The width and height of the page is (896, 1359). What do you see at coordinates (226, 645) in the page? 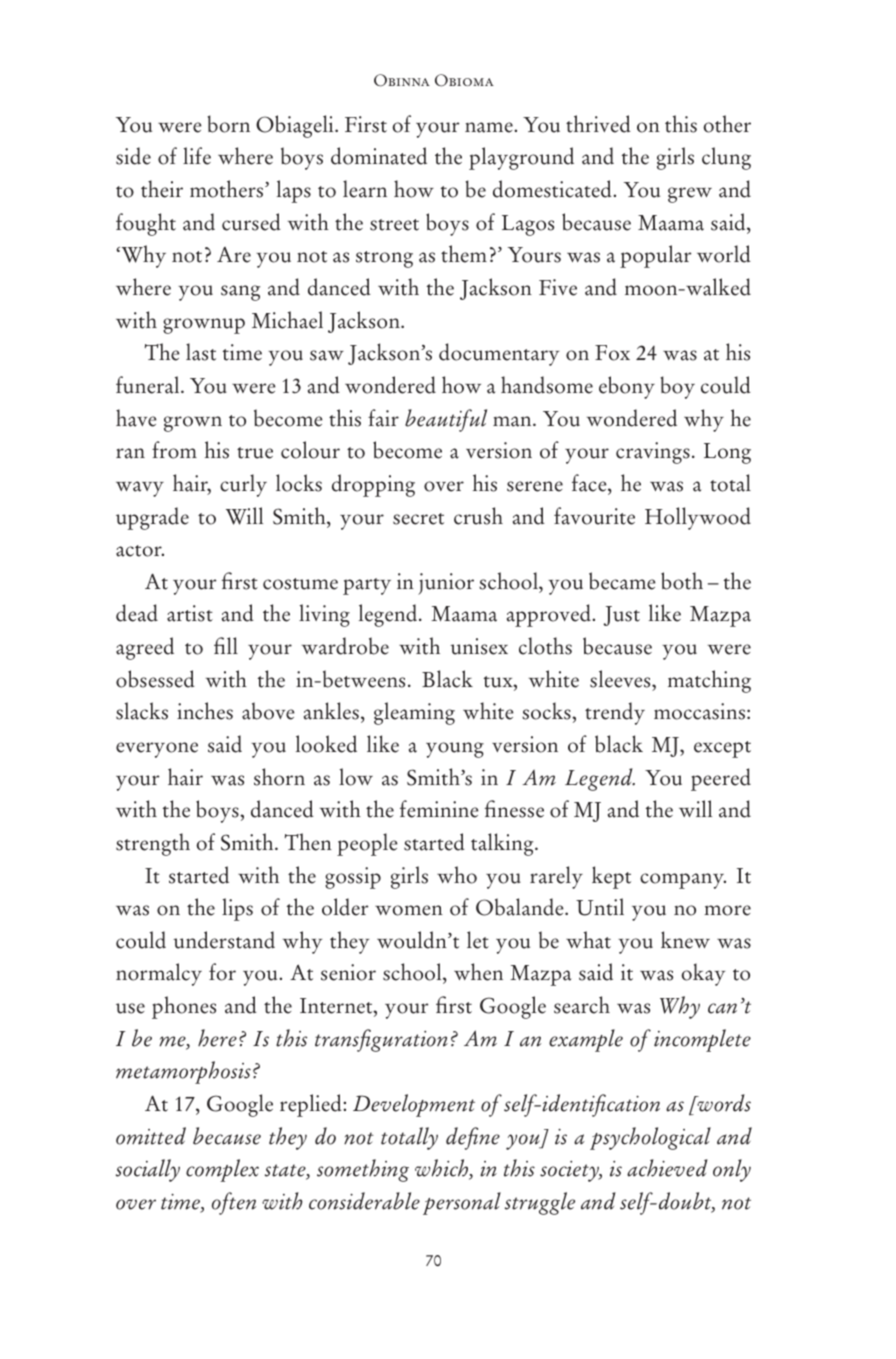
I see `fill` at bounding box center [226, 645].
